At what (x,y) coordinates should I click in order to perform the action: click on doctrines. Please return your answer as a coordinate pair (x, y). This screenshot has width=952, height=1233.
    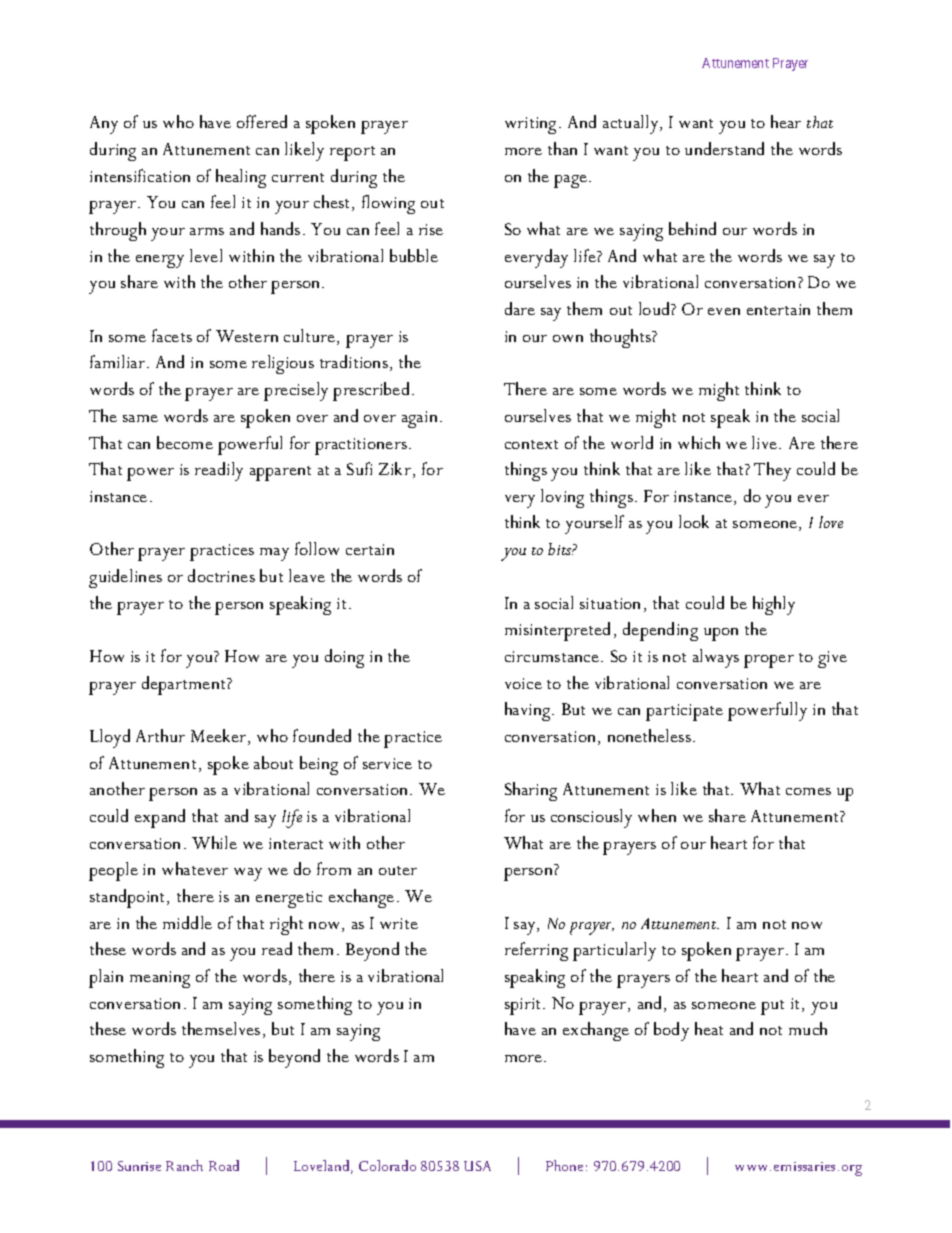
    Looking at the image, I should click on (221, 575).
